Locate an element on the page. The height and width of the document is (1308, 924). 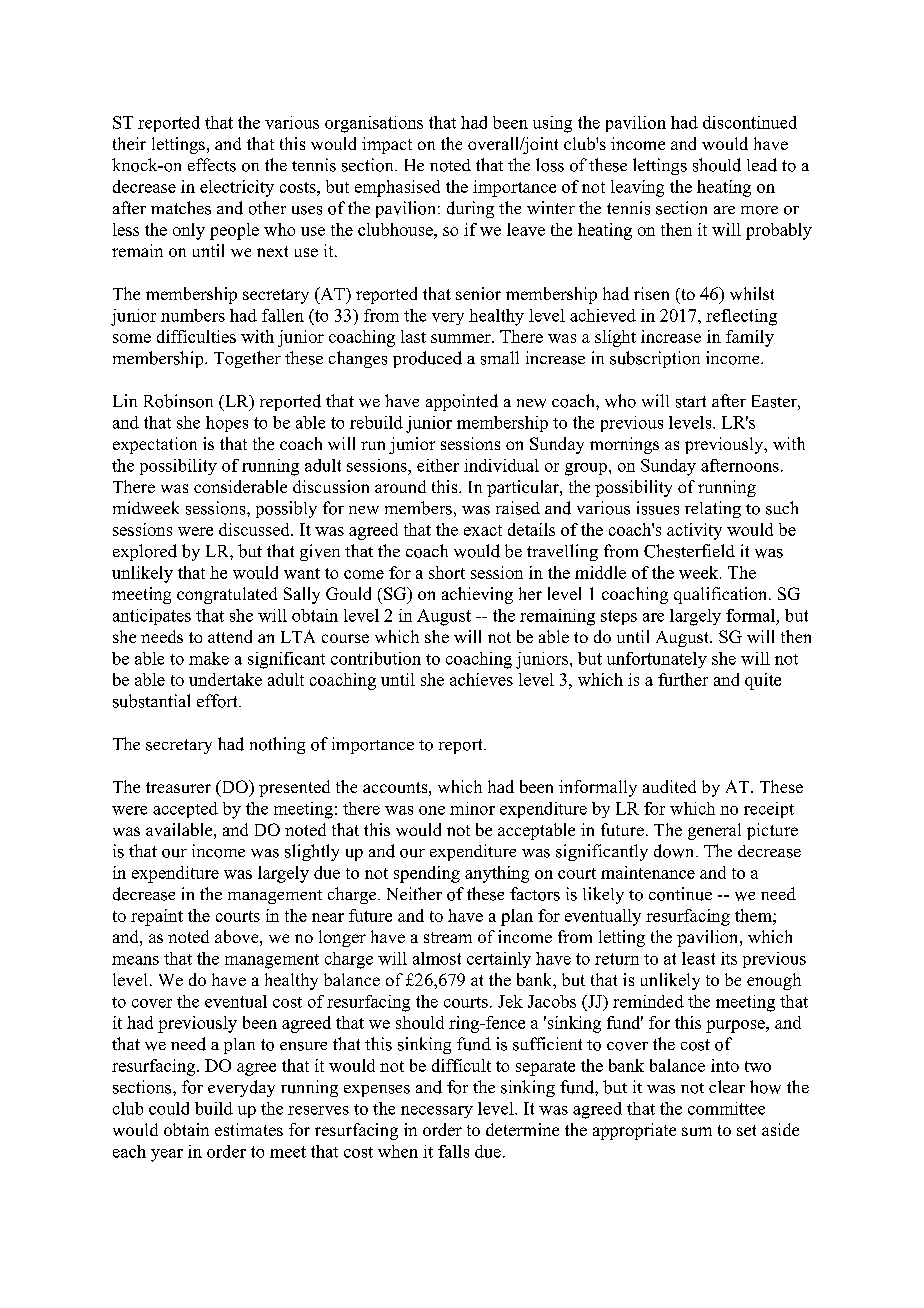
exact is located at coordinates (483, 530).
